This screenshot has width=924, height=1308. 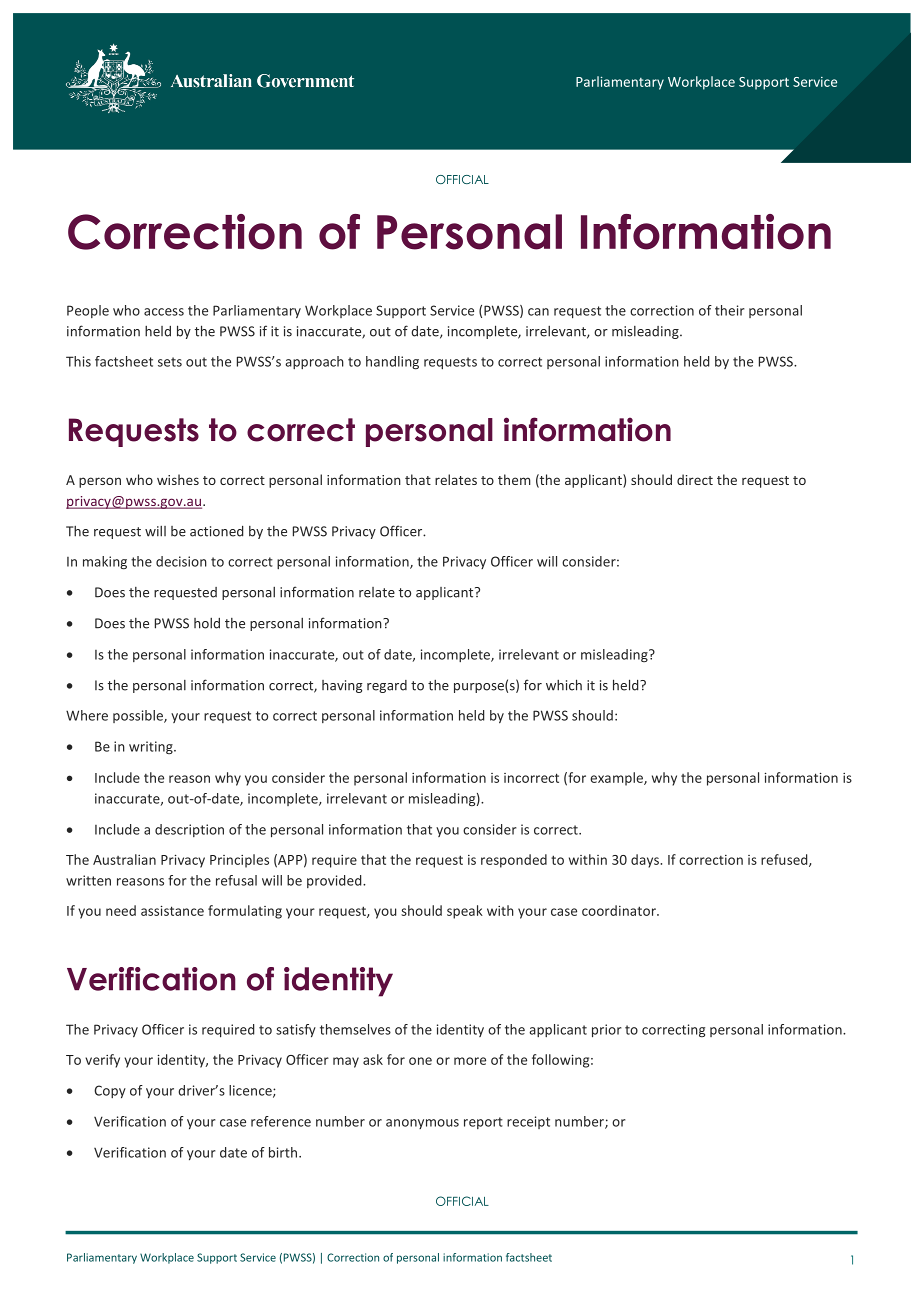 I want to click on regard, so click(x=387, y=686).
